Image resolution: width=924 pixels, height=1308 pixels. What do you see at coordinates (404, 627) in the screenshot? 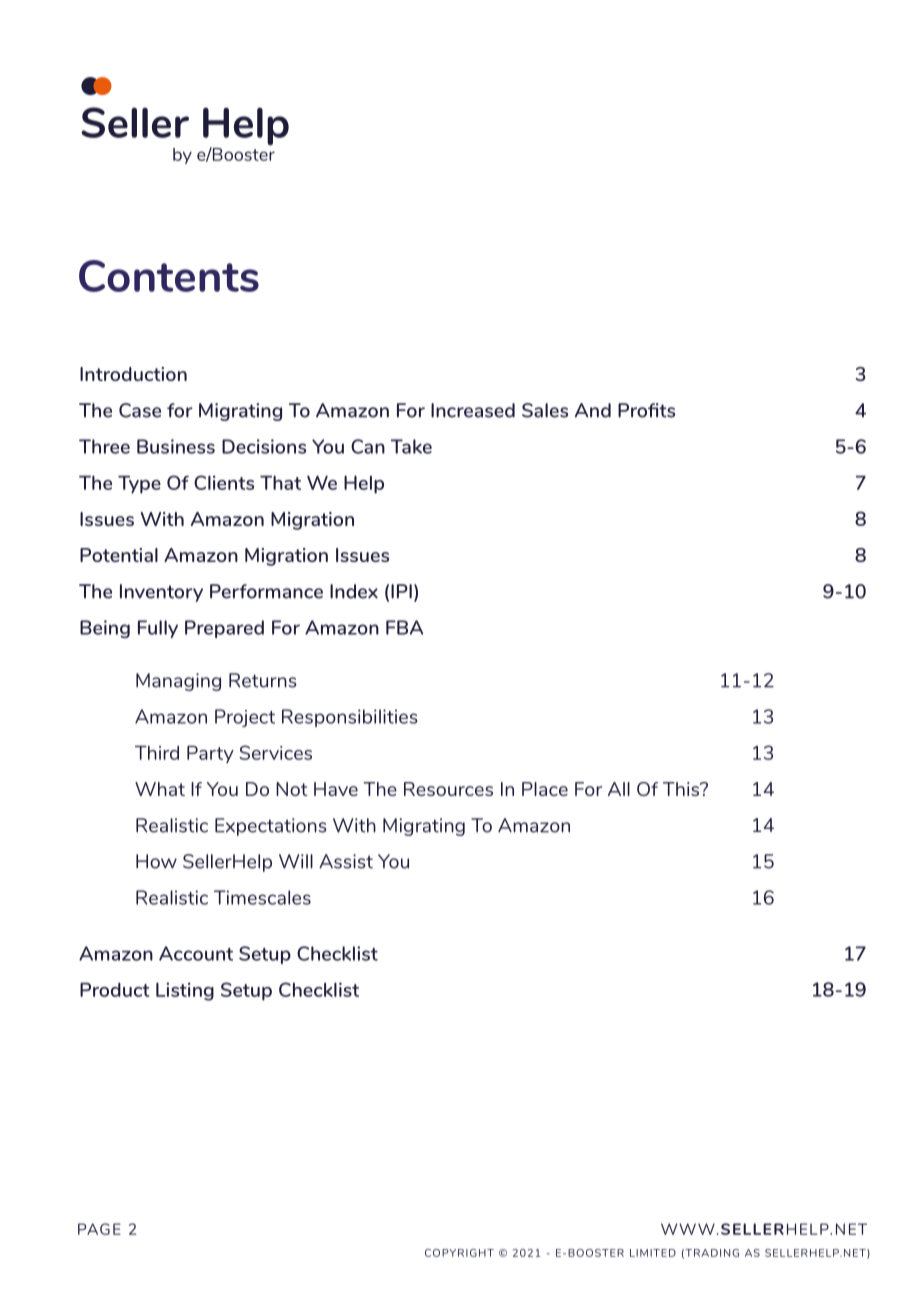
I see `FBA` at bounding box center [404, 627].
